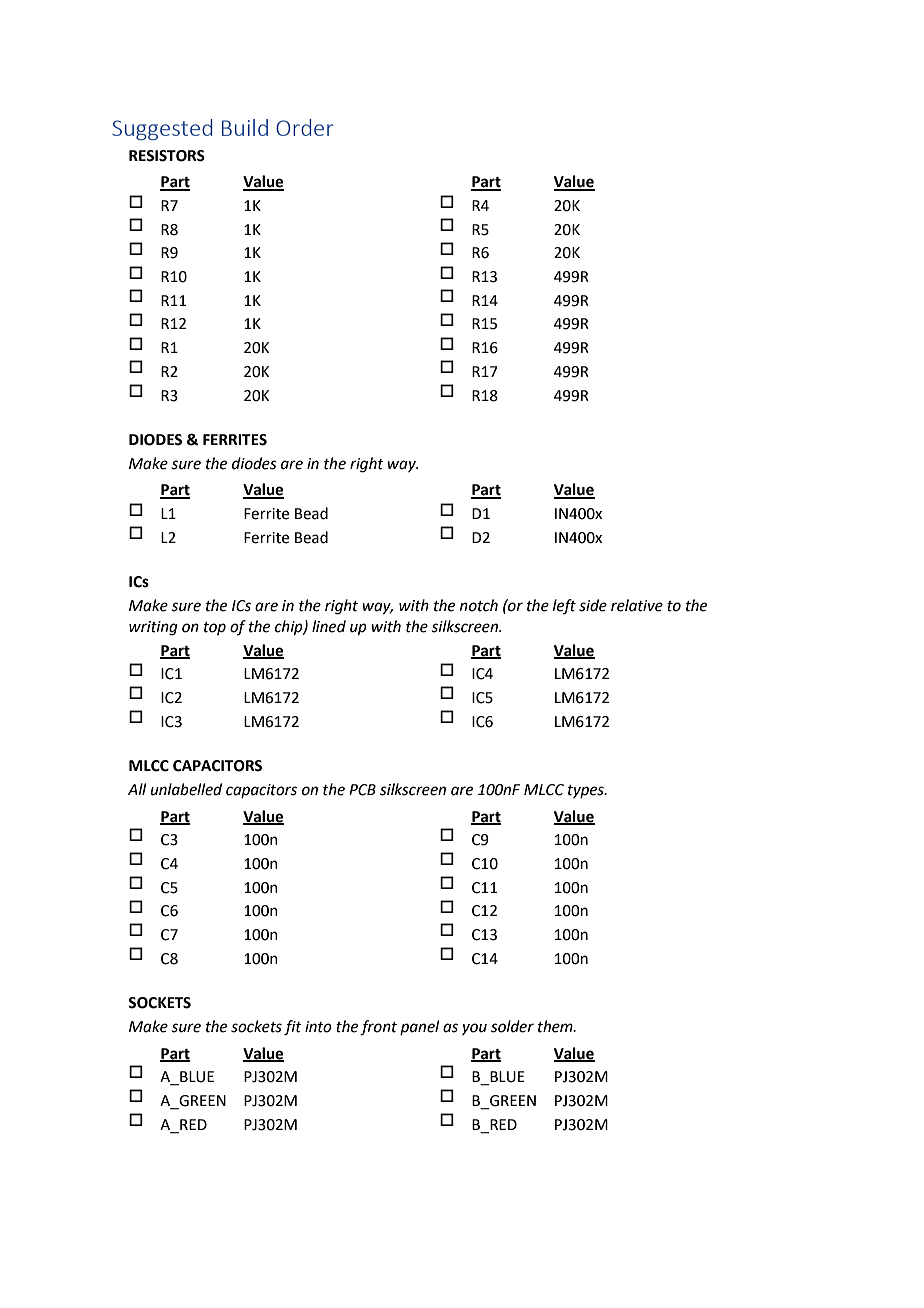 The height and width of the document is (1308, 924). Describe the element at coordinates (186, 789) in the document. I see `unlabelled` at that location.
